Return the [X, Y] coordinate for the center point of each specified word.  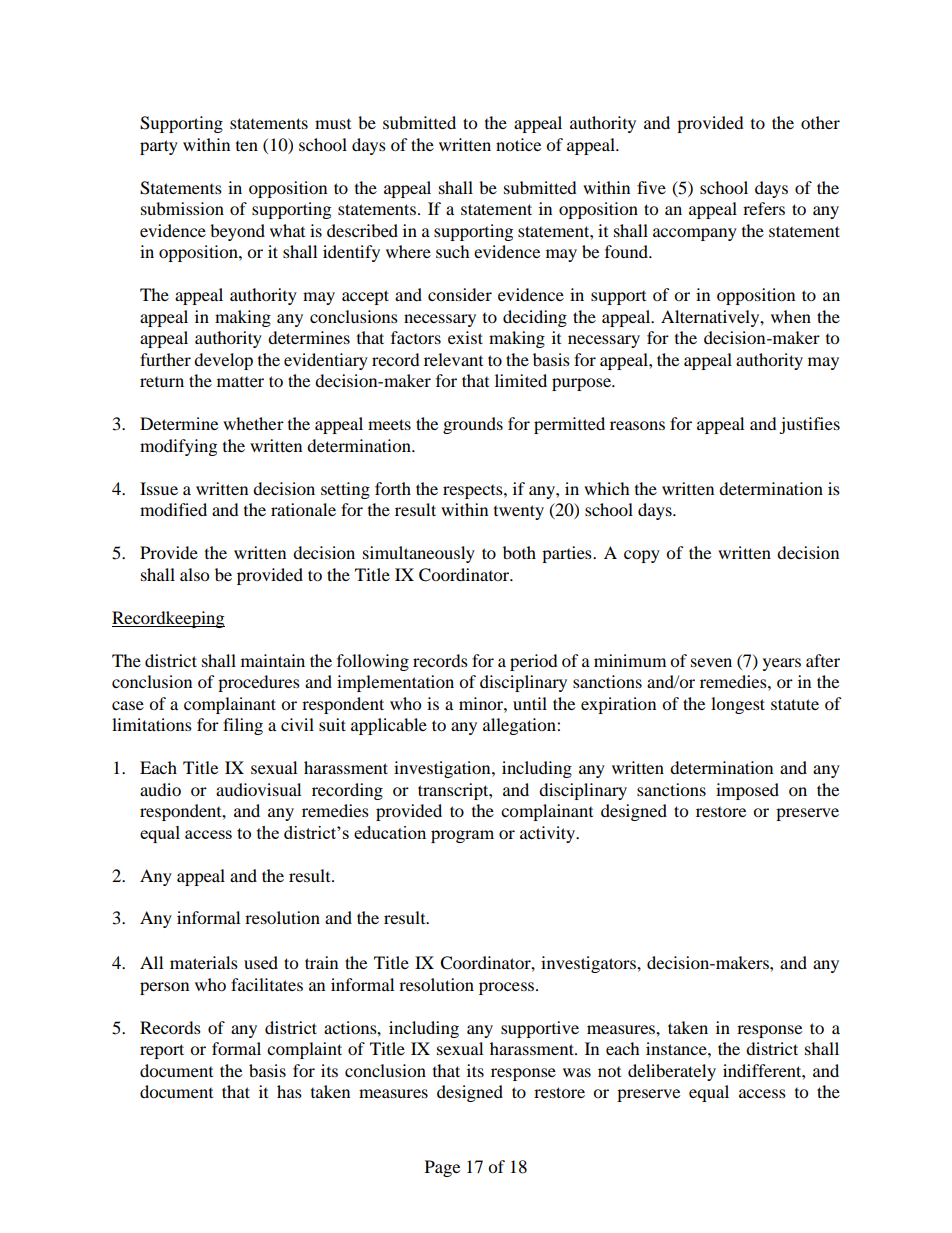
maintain [273, 660]
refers [764, 208]
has [289, 1091]
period [534, 662]
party [159, 147]
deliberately [672, 1072]
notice [518, 144]
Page [442, 1168]
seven [711, 662]
